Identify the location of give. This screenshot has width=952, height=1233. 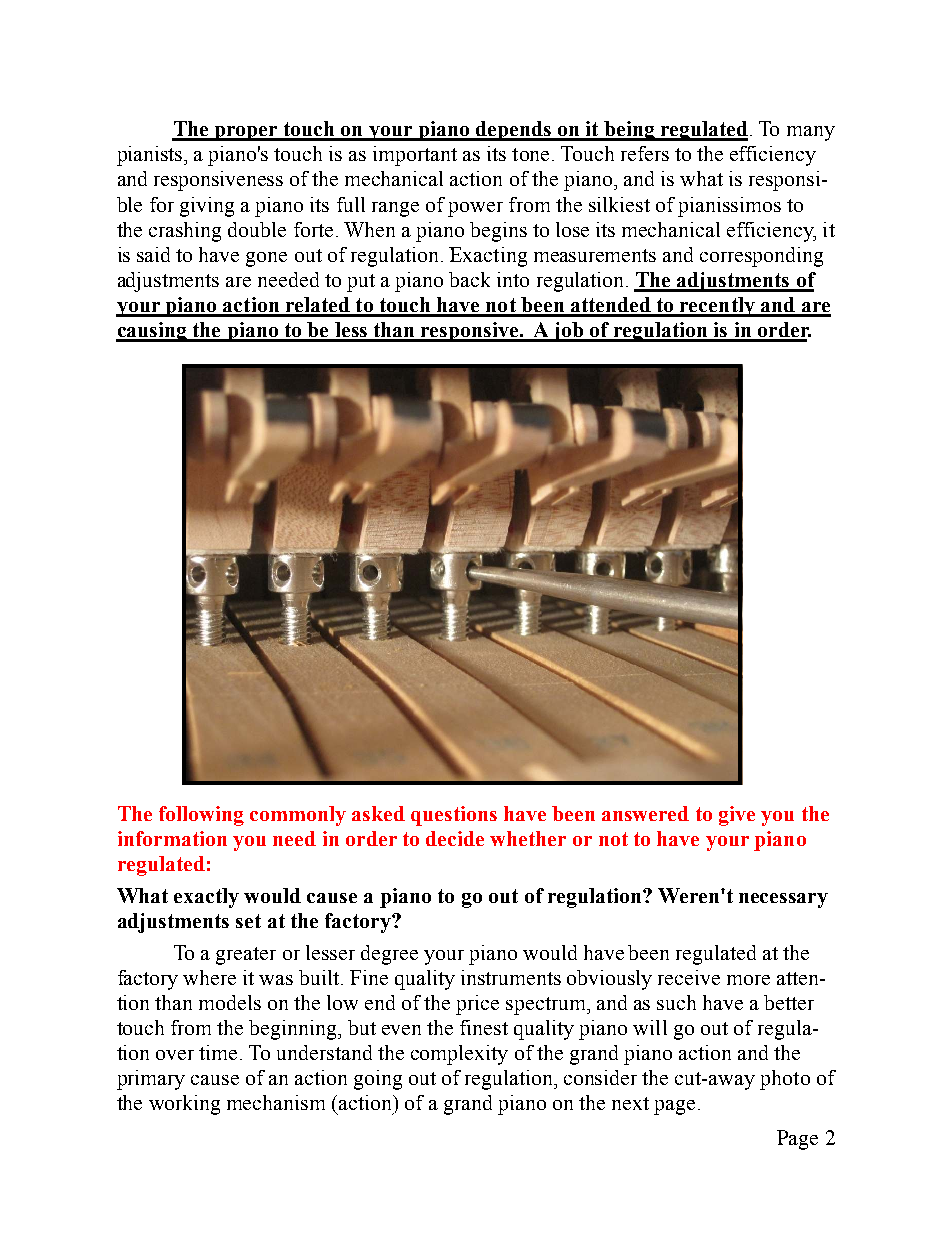
(737, 816).
